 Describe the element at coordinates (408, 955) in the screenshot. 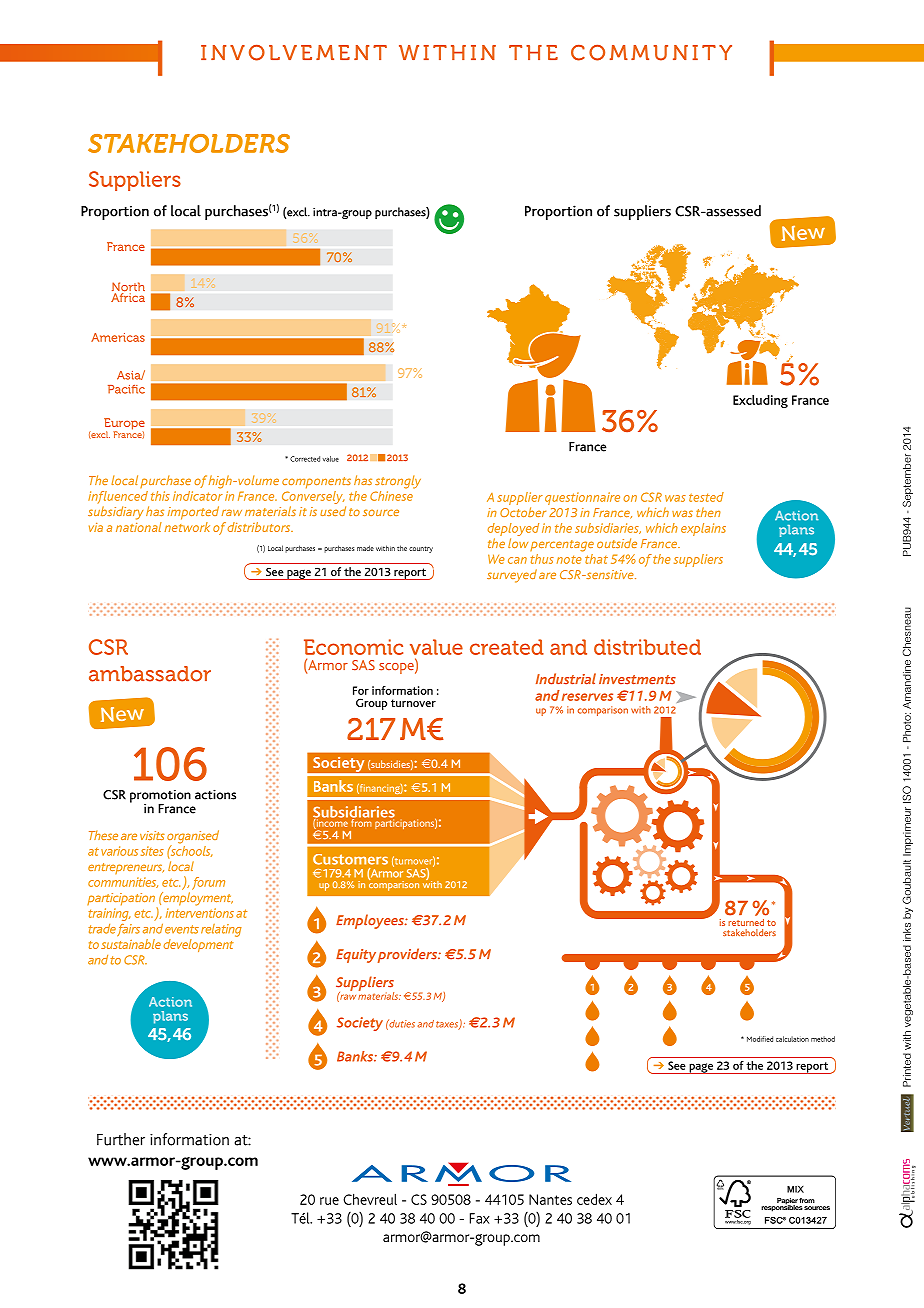

I see `providers` at that location.
